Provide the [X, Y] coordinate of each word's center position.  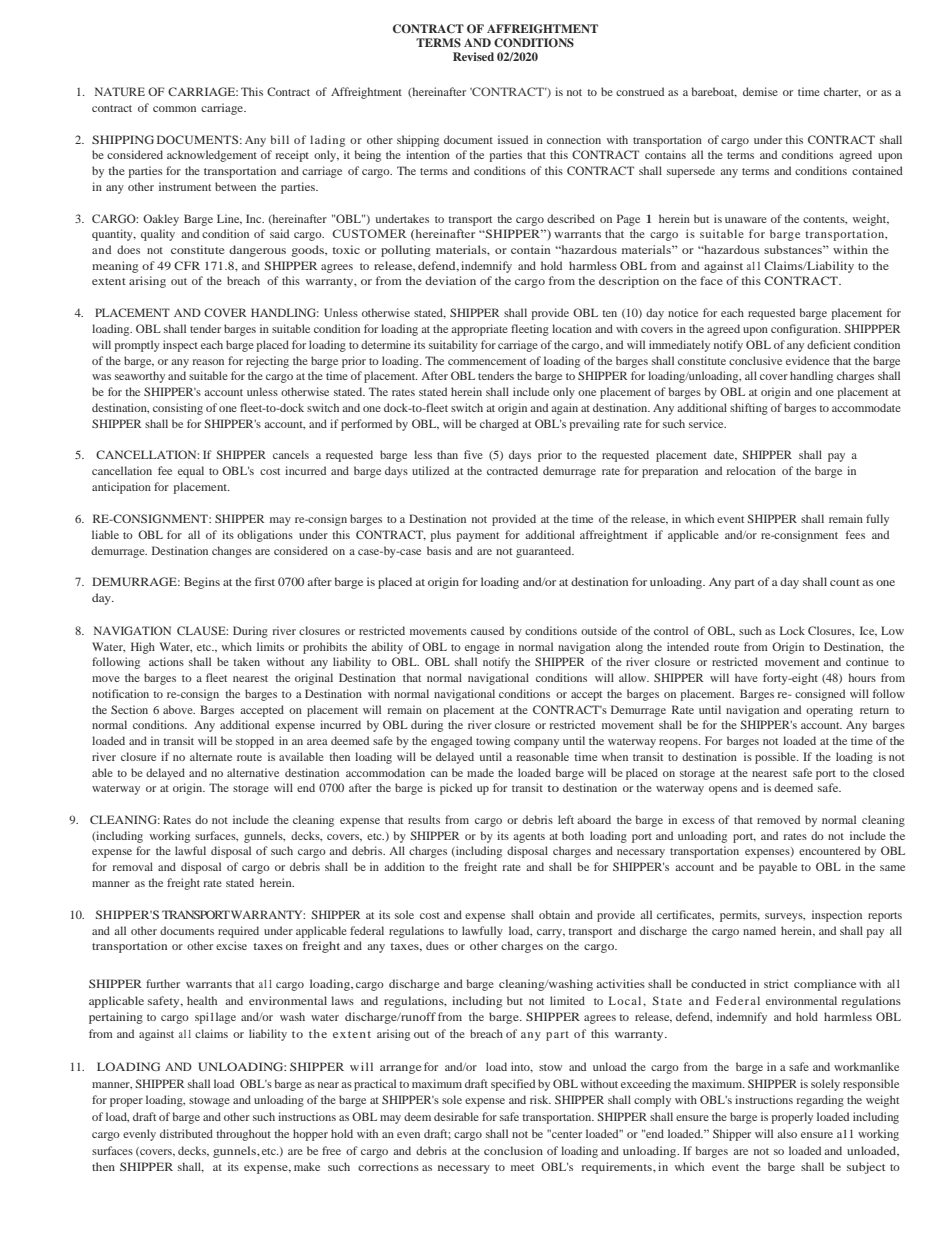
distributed [186, 1133]
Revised [473, 56]
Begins [202, 583]
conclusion [513, 1150]
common [174, 109]
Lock [792, 630]
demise [760, 91]
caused [487, 630]
